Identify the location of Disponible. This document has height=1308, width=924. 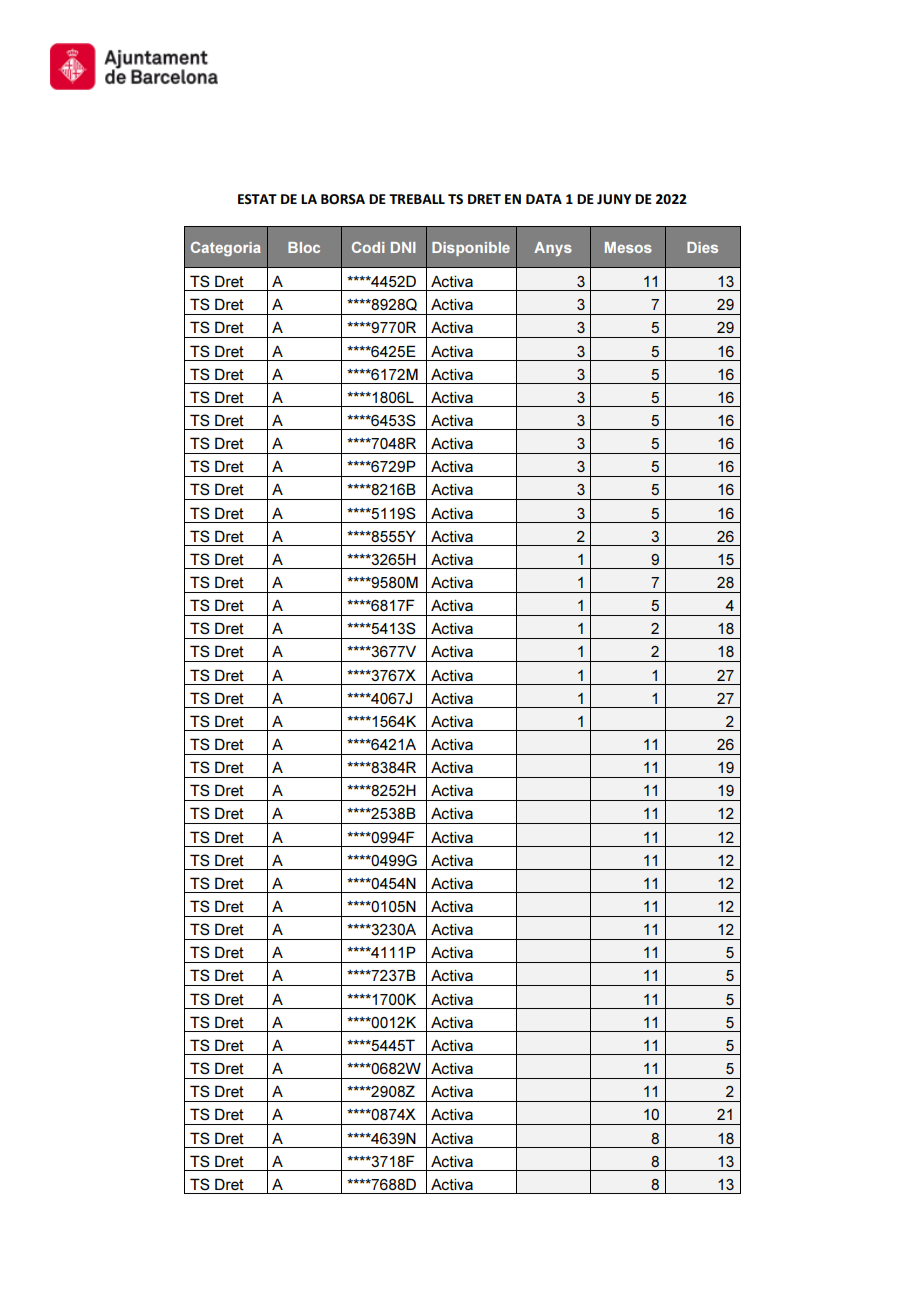
(471, 249).
